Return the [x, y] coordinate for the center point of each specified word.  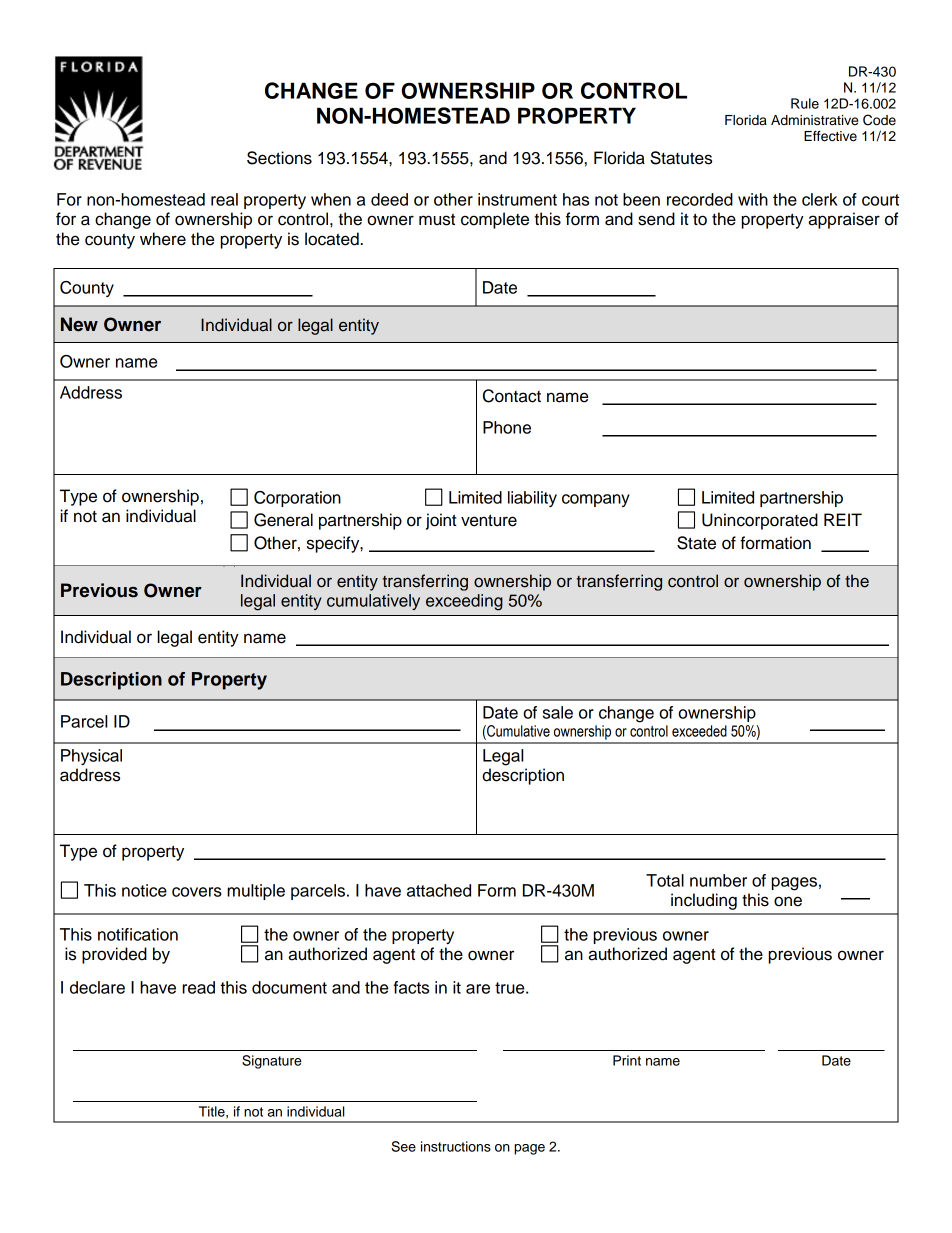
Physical [91, 757]
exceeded [699, 731]
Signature [272, 1062]
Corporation [297, 499]
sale [558, 712]
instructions [456, 1146]
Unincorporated [760, 521]
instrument [517, 199]
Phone [507, 427]
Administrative [814, 120]
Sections [279, 158]
